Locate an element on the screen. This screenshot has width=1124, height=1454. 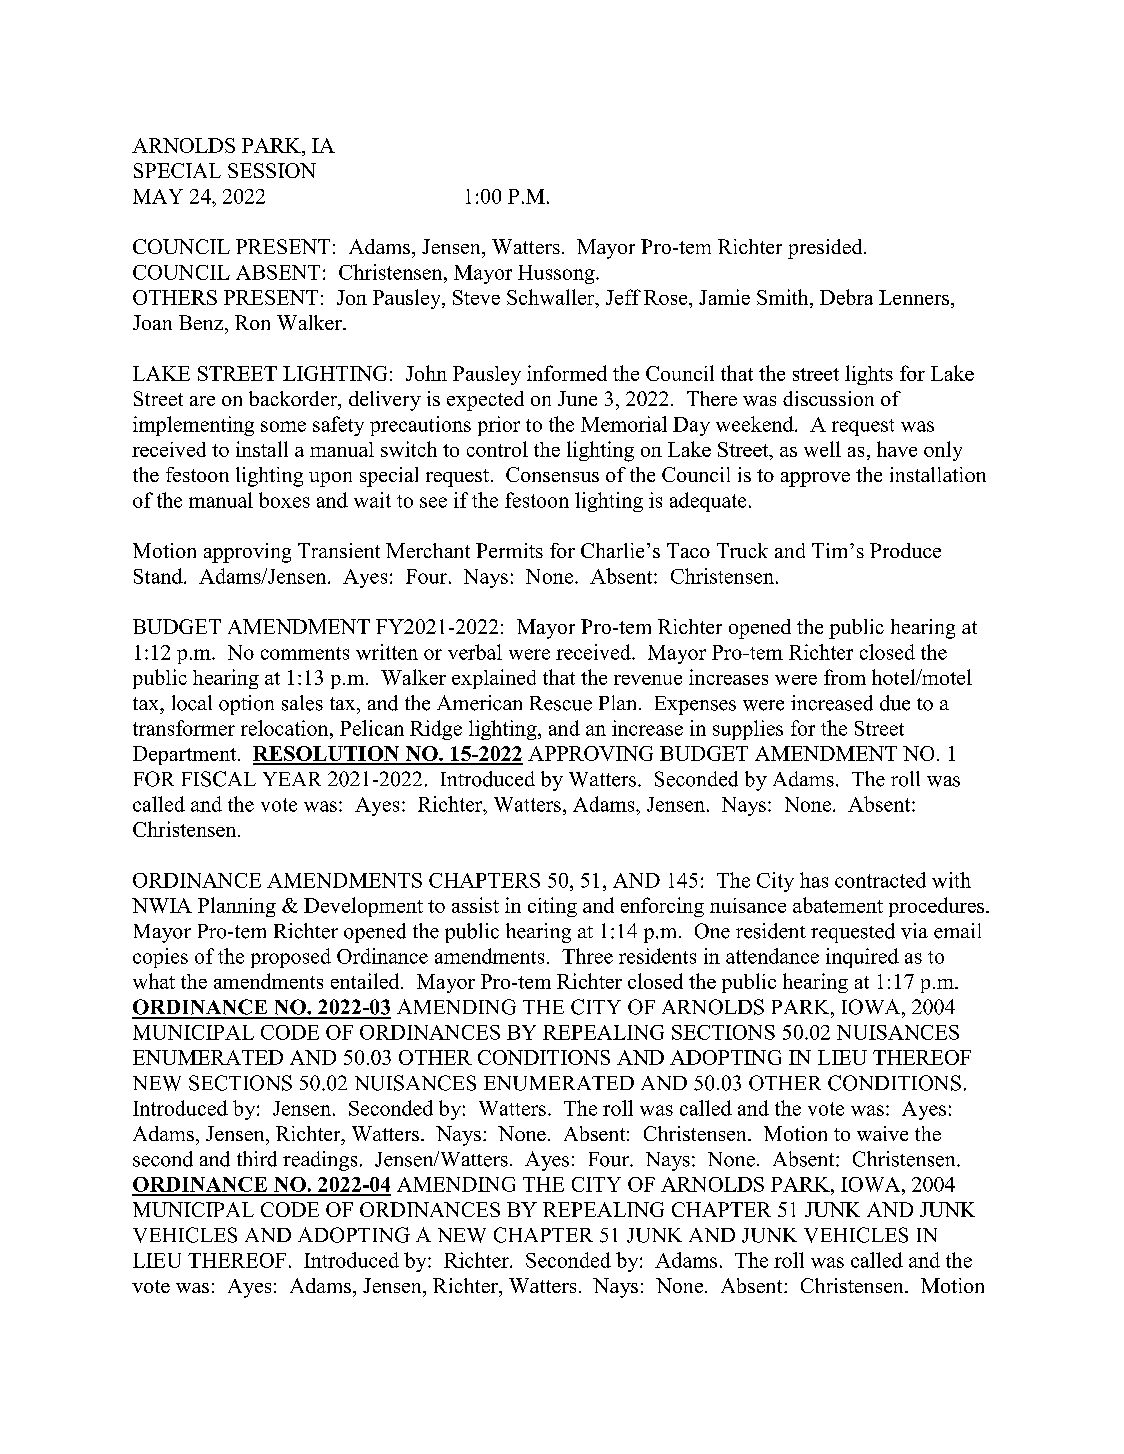
citing is located at coordinates (552, 907).
